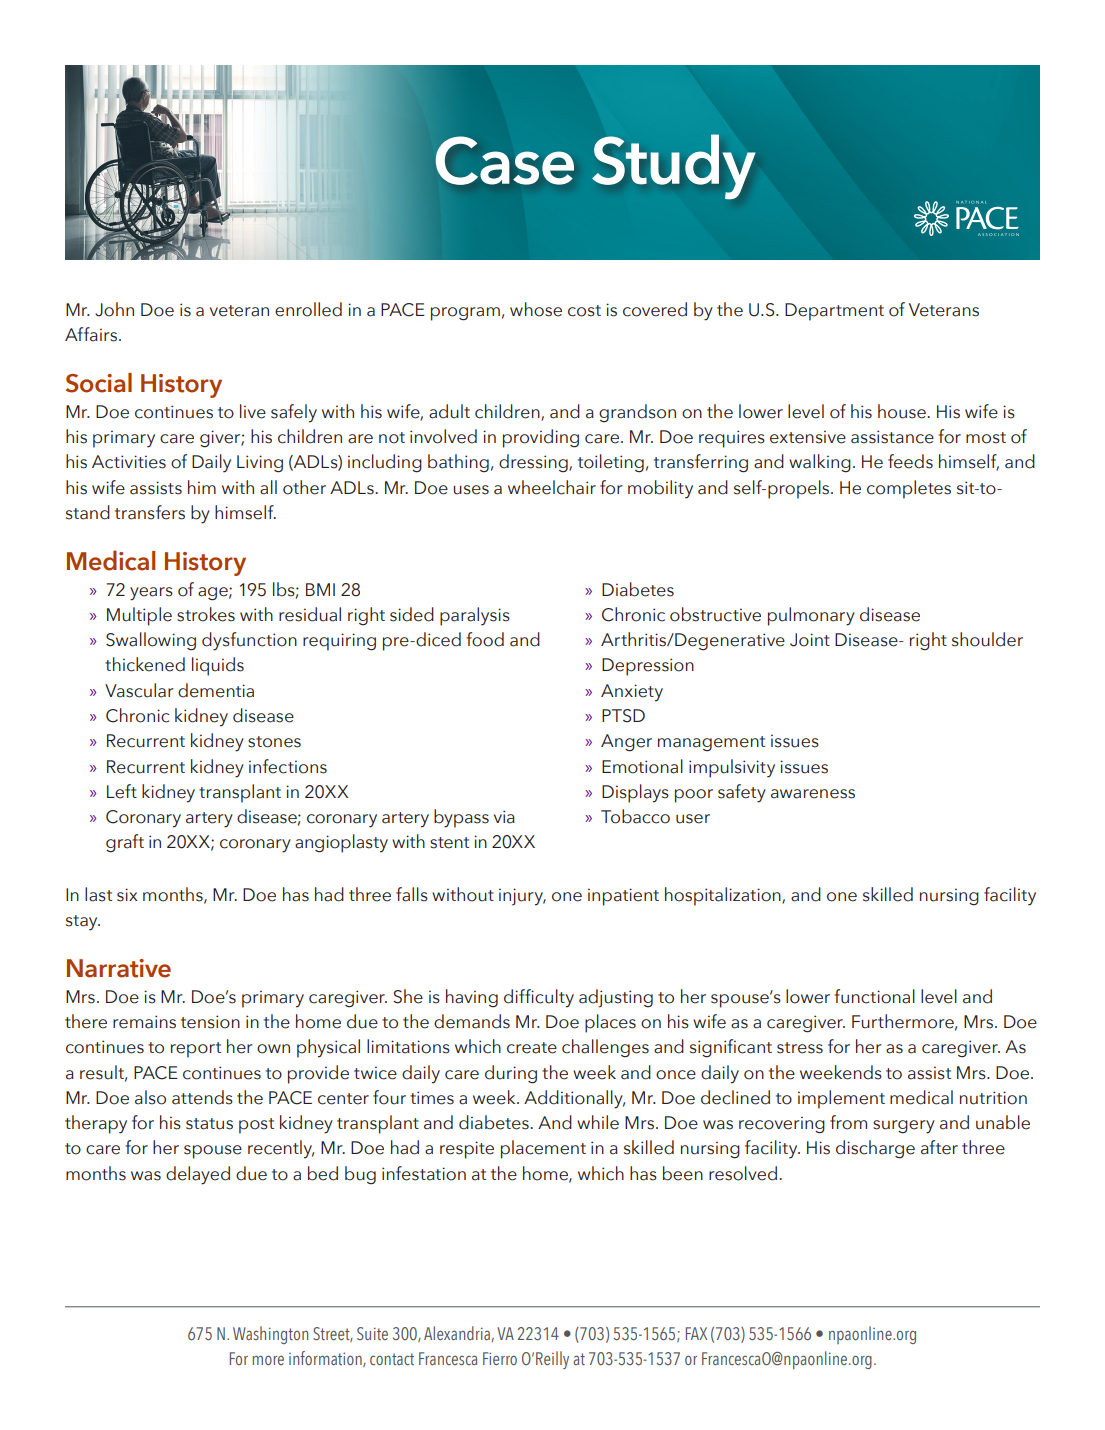 This page has height=1430, width=1105. What do you see at coordinates (626, 743) in the page?
I see `Anger` at bounding box center [626, 743].
